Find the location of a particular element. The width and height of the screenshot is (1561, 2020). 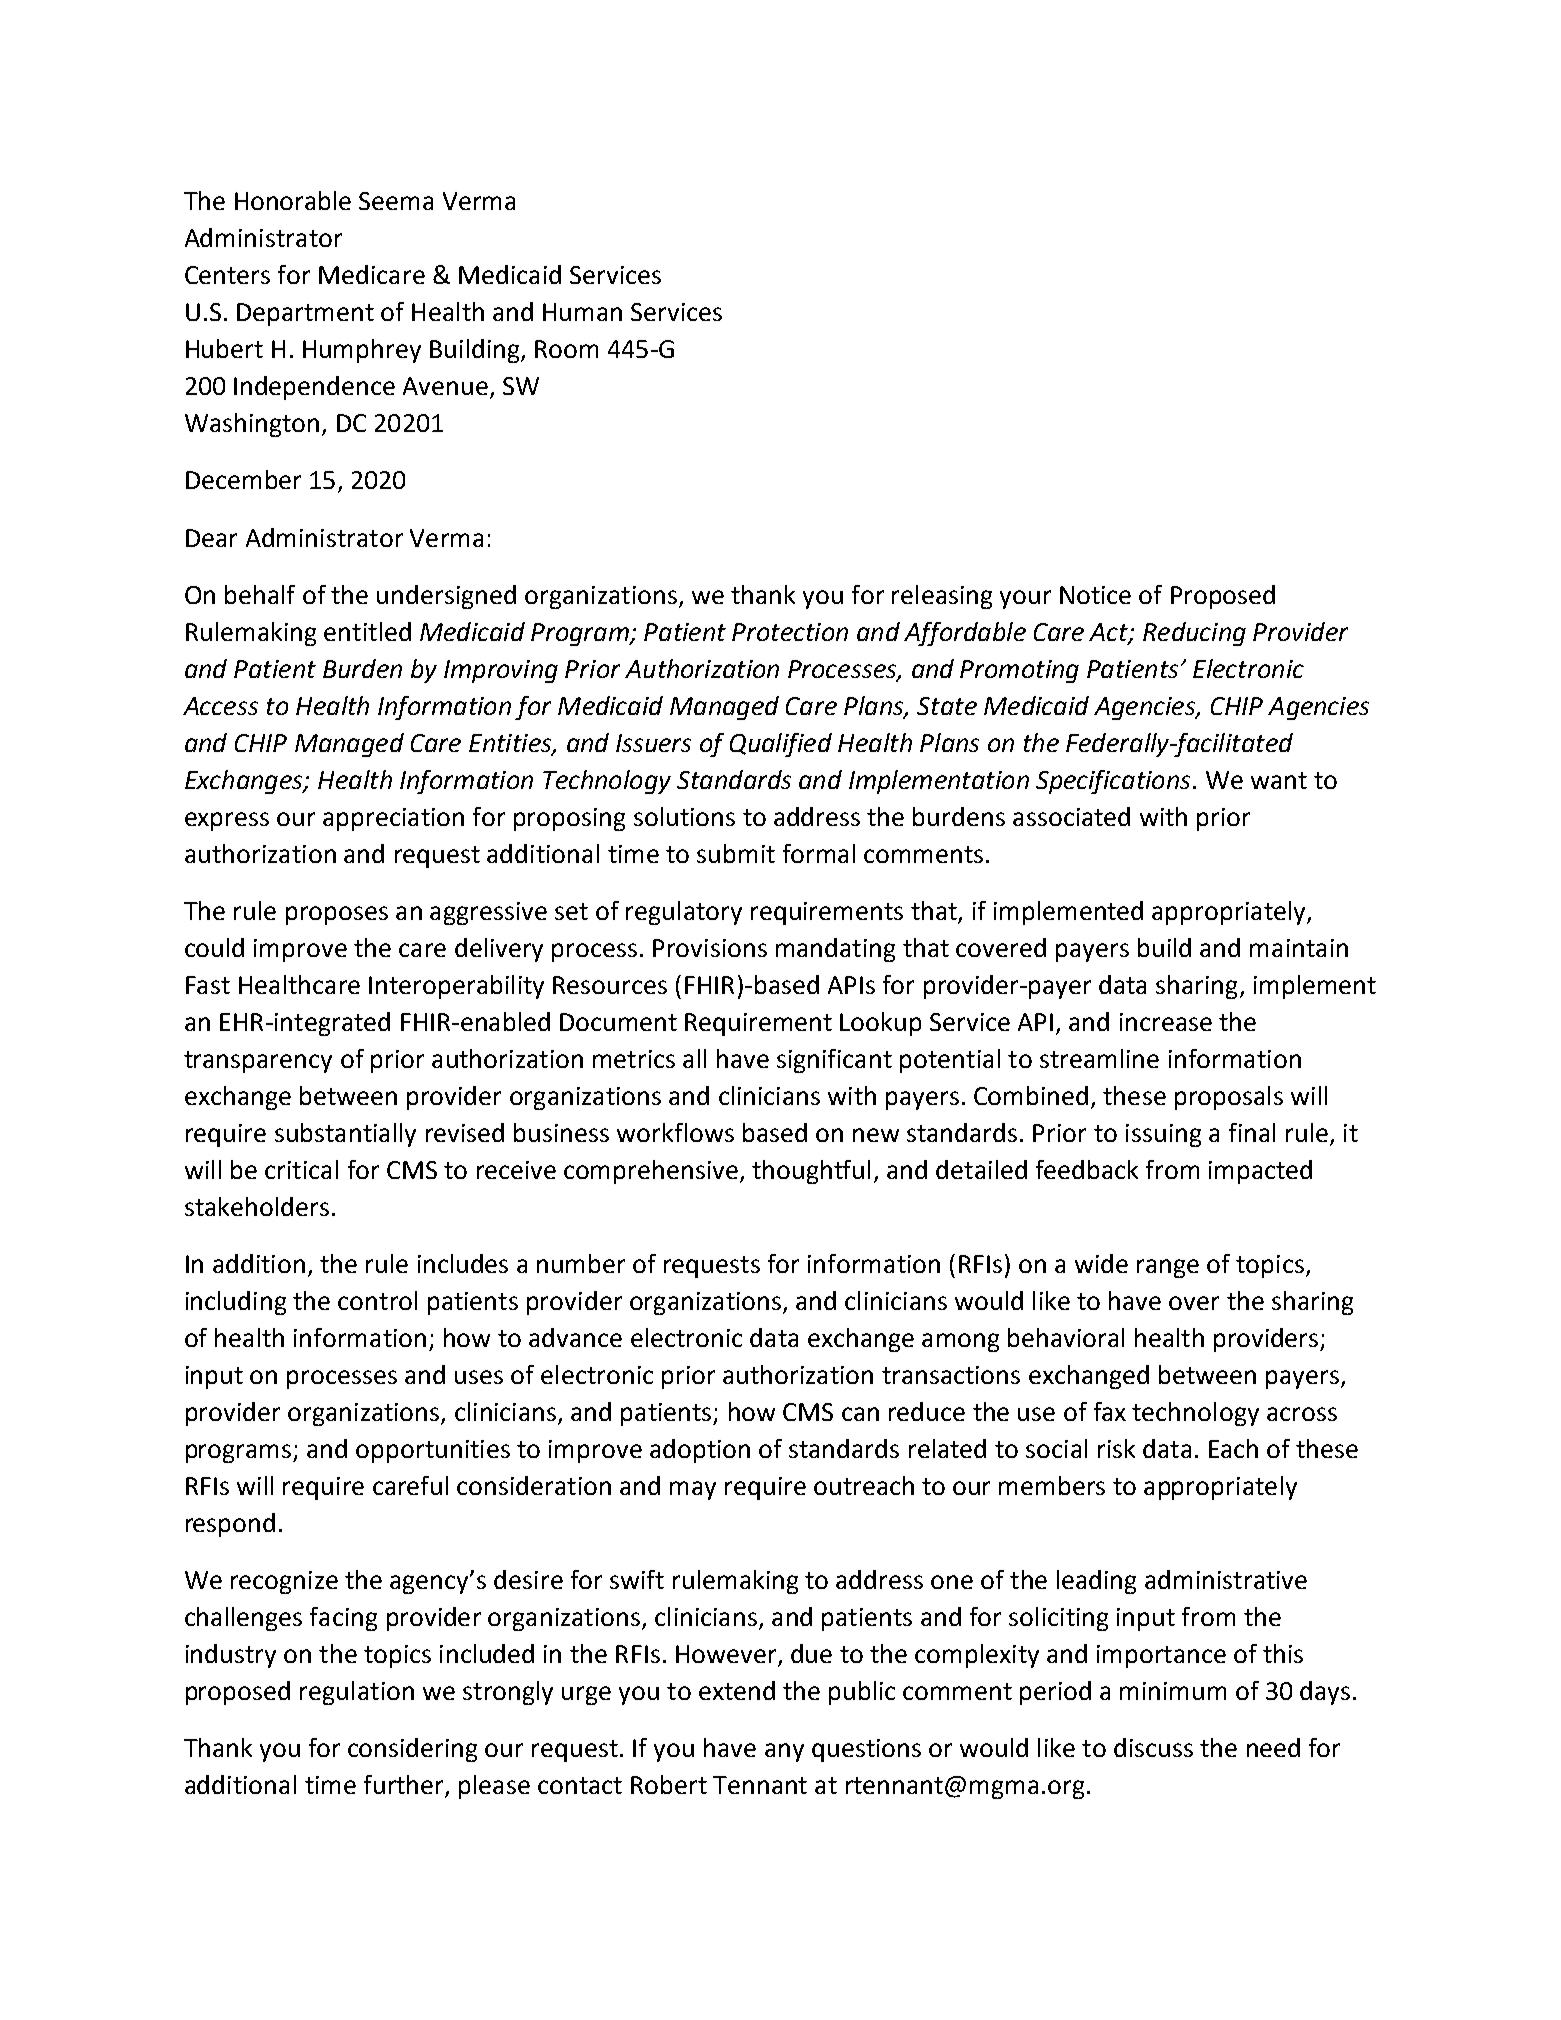

regulation is located at coordinates (357, 1693).
